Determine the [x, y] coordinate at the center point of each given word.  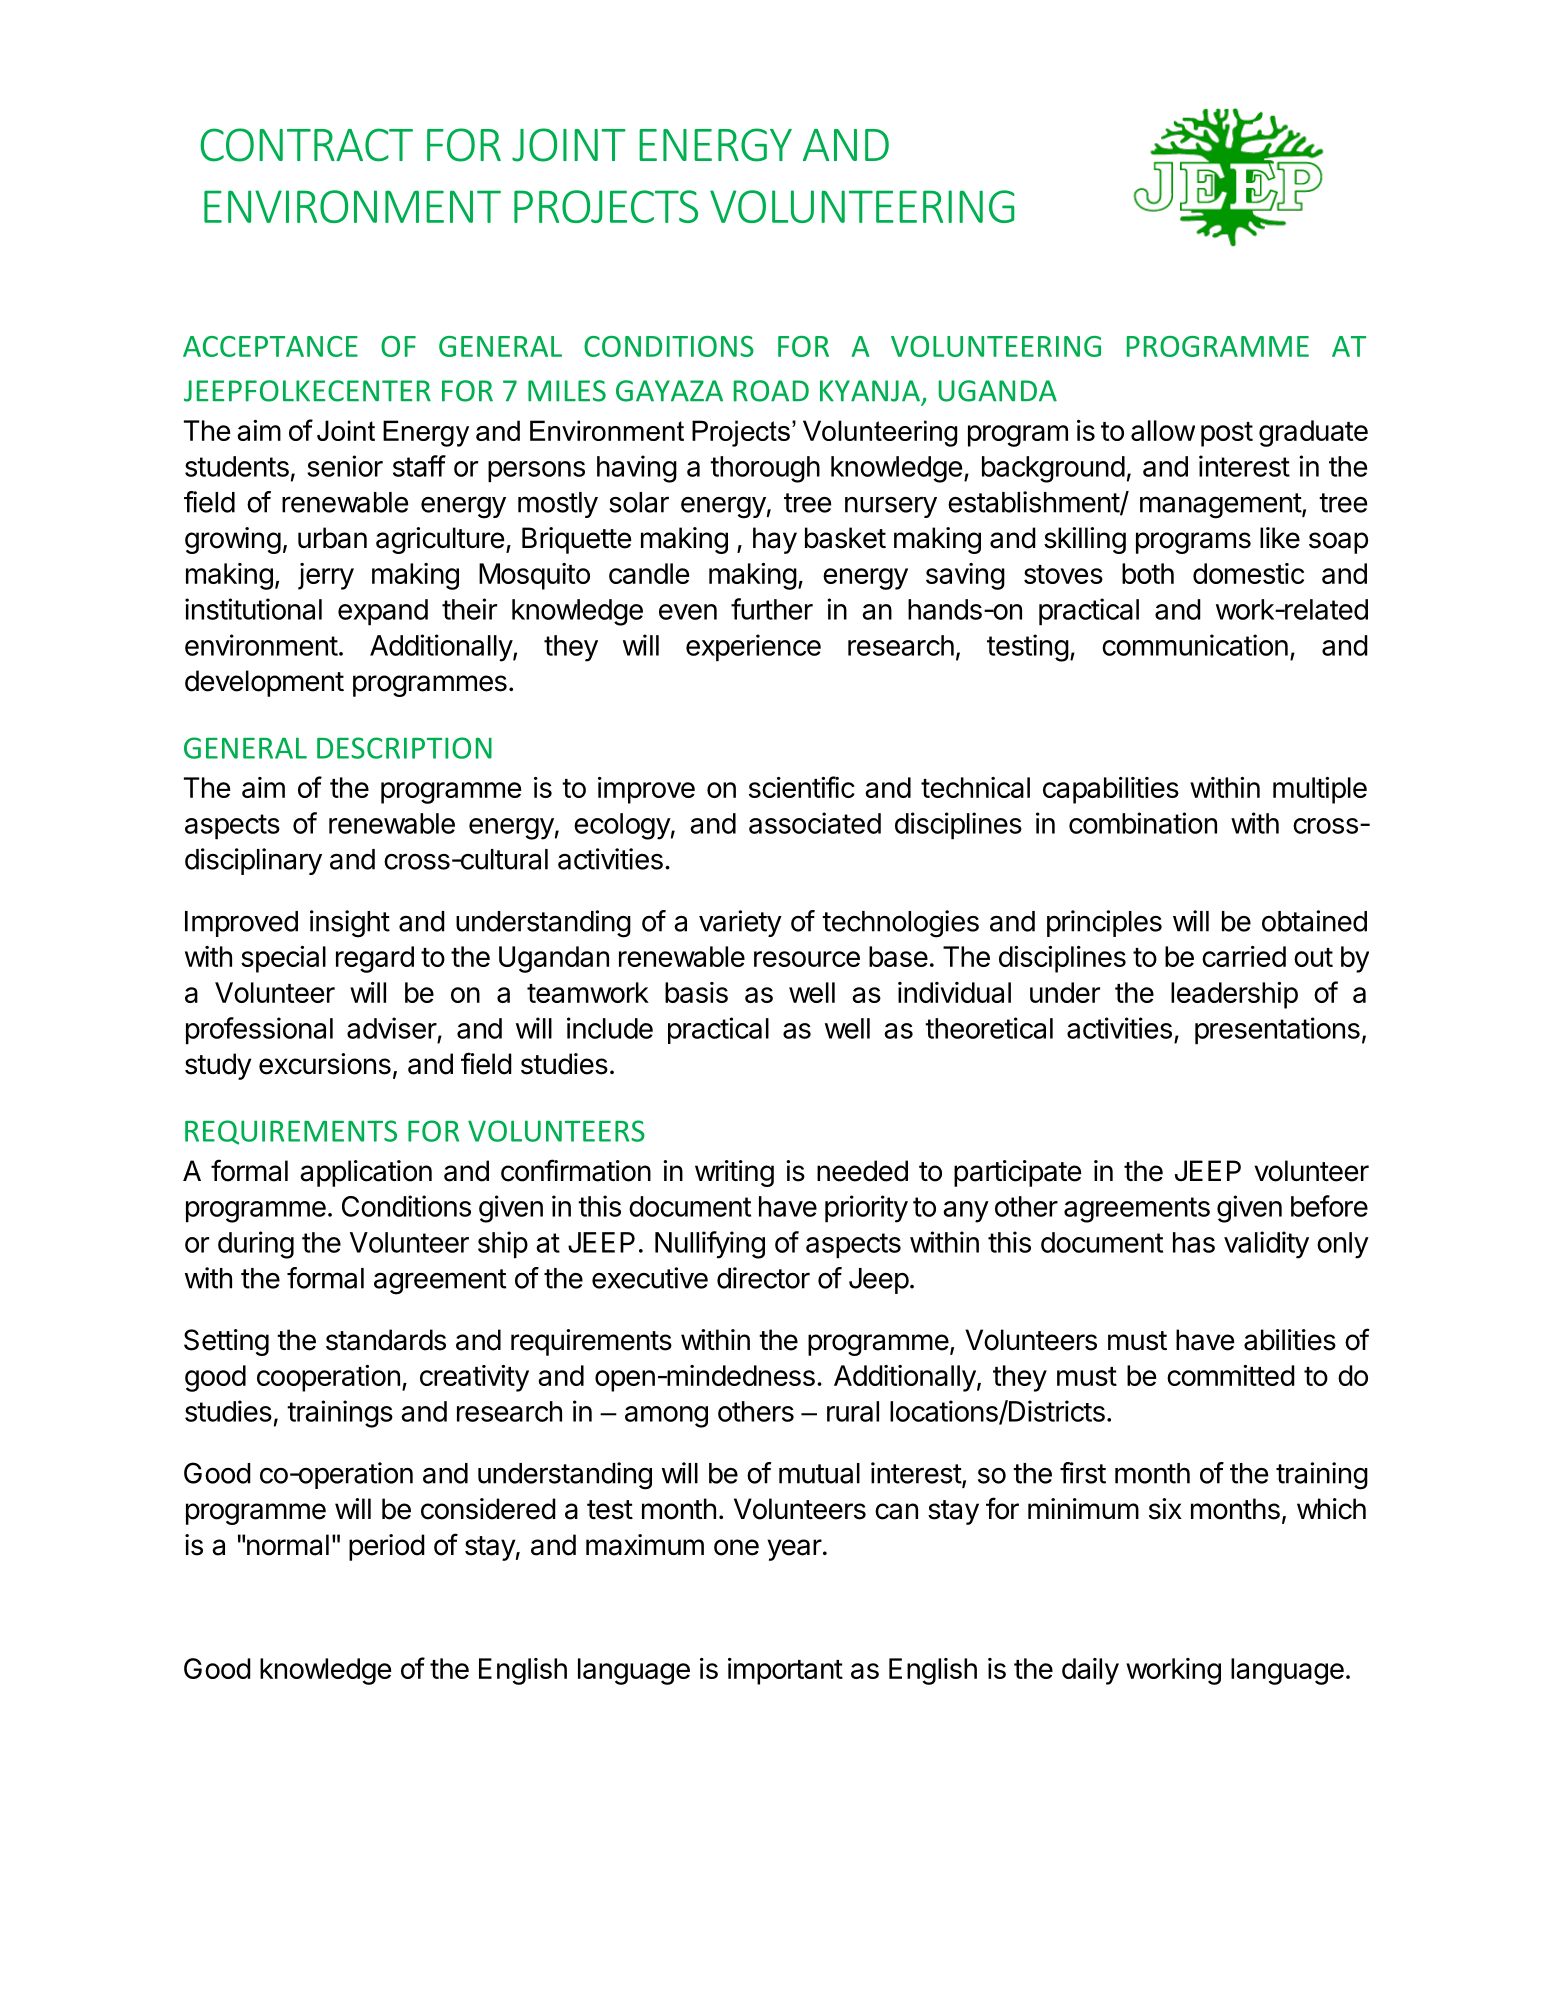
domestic [1248, 573]
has [1194, 1242]
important [785, 1671]
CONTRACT [306, 145]
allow [1163, 430]
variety [740, 923]
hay [775, 540]
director [763, 1278]
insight [350, 924]
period [387, 1547]
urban [332, 538]
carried [1244, 956]
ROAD [771, 391]
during [256, 1245]
